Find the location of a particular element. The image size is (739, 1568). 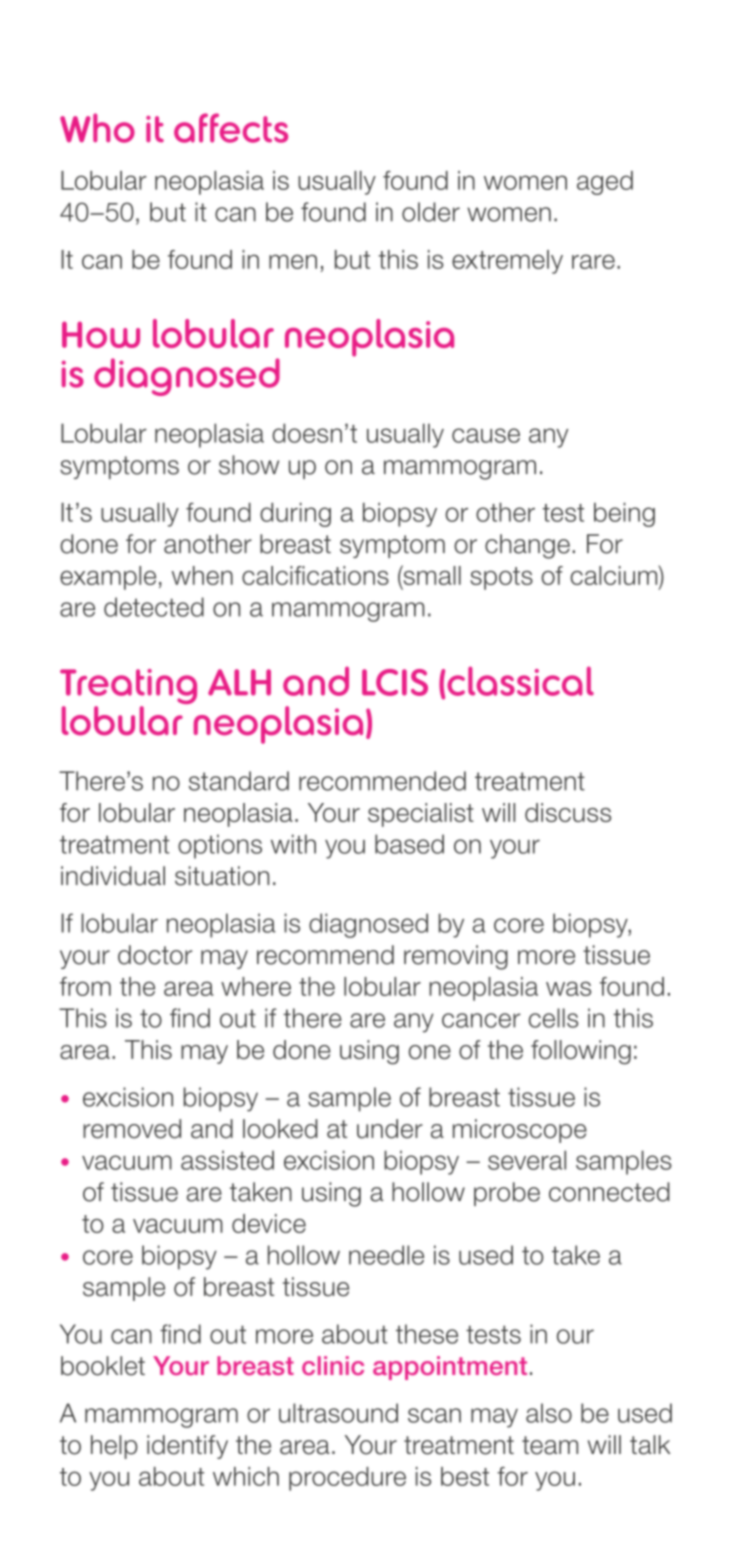

removed is located at coordinates (132, 1129).
